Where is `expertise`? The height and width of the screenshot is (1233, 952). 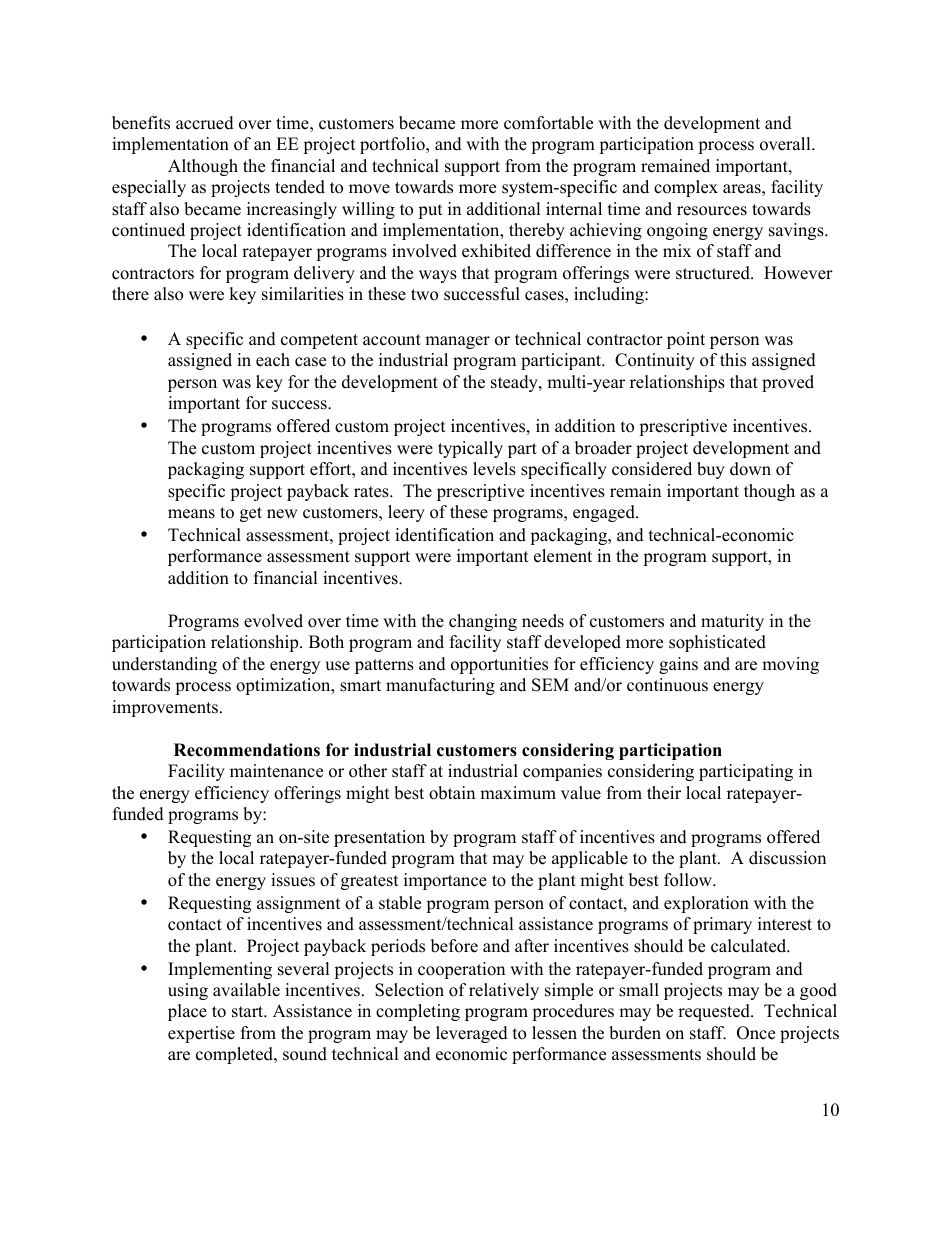
expertise is located at coordinates (201, 1034).
